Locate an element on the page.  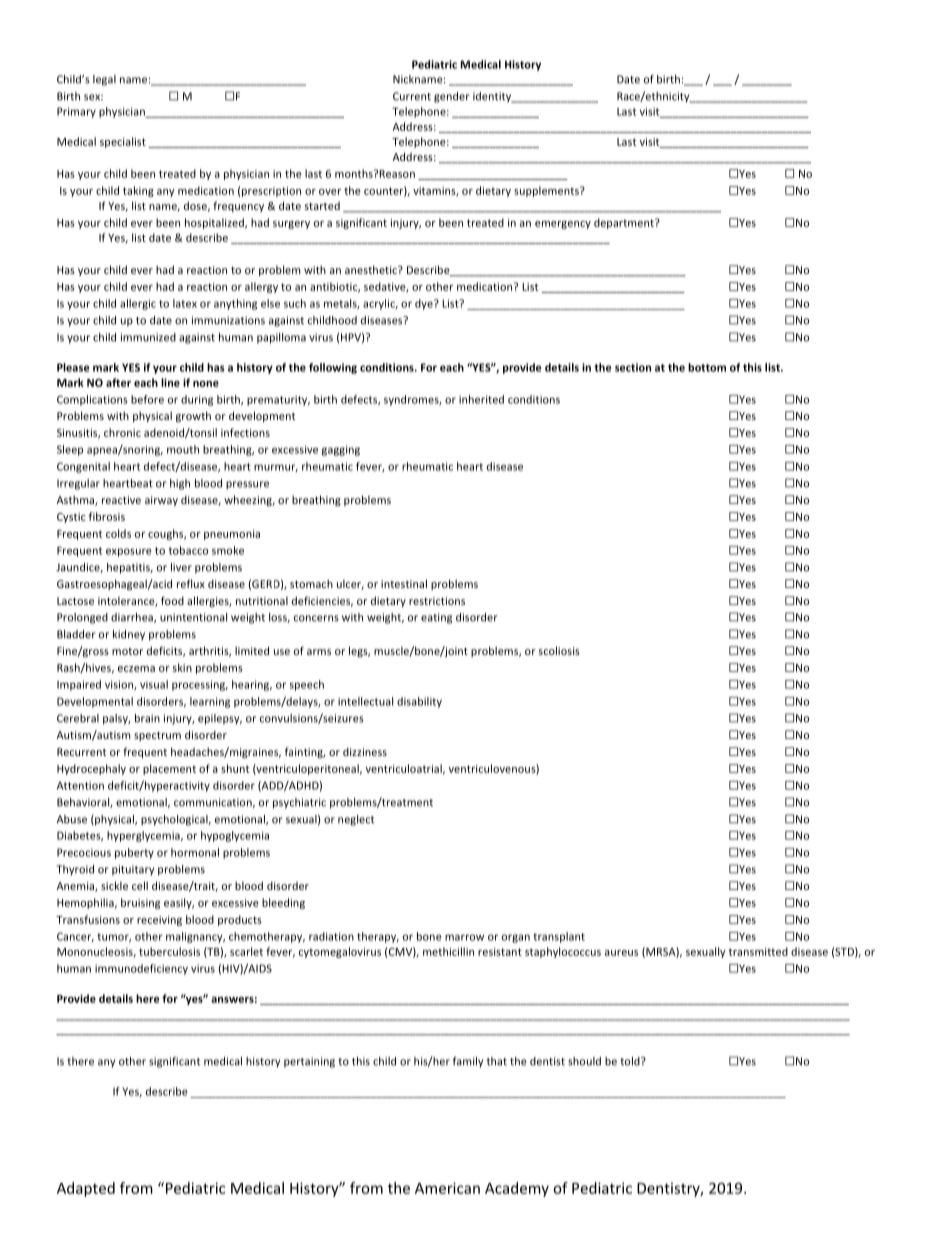
department is located at coordinates (625, 223).
